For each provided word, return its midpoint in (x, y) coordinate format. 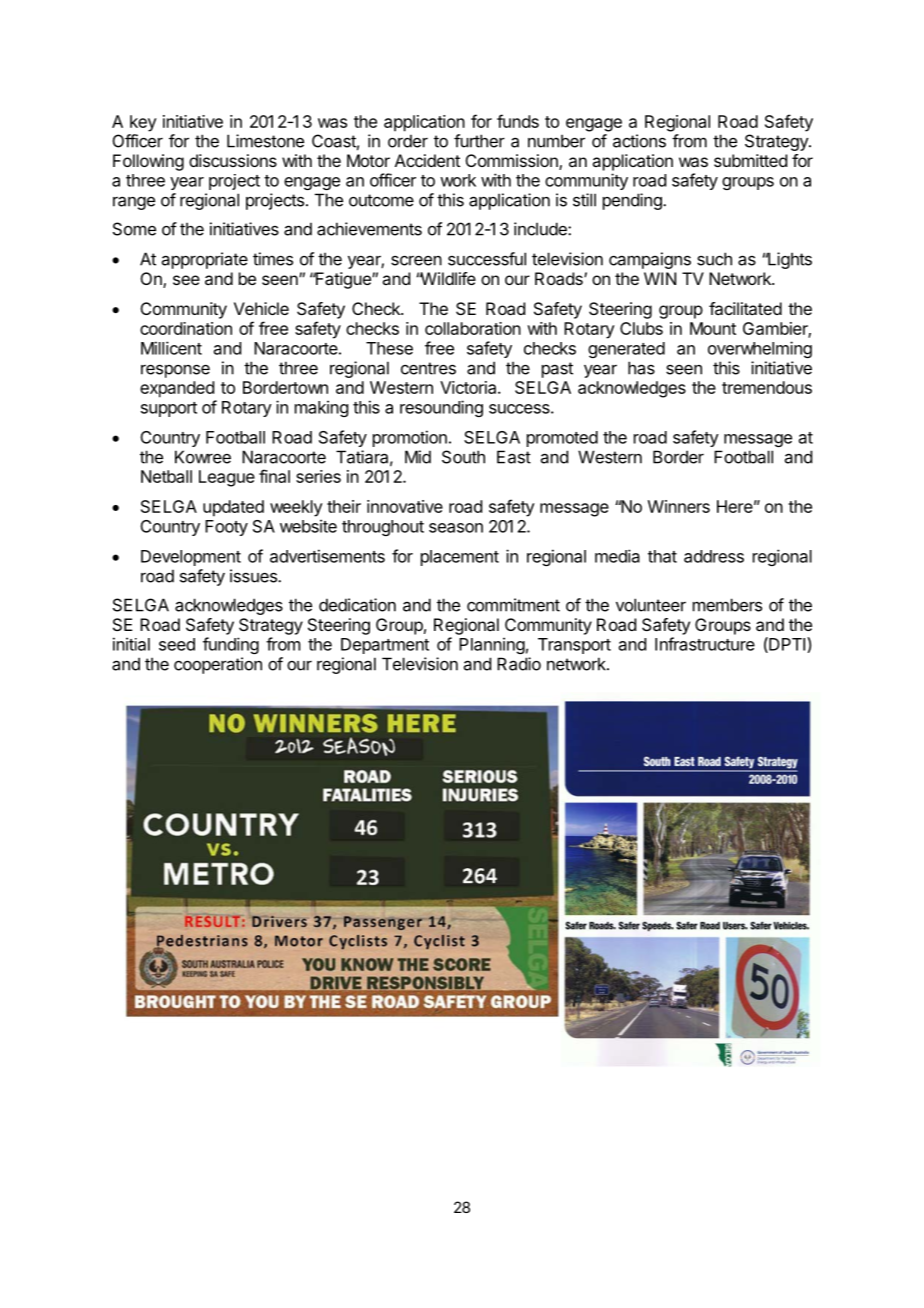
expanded (177, 389)
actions (639, 141)
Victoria (469, 387)
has (641, 368)
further (479, 141)
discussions (233, 160)
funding (231, 645)
